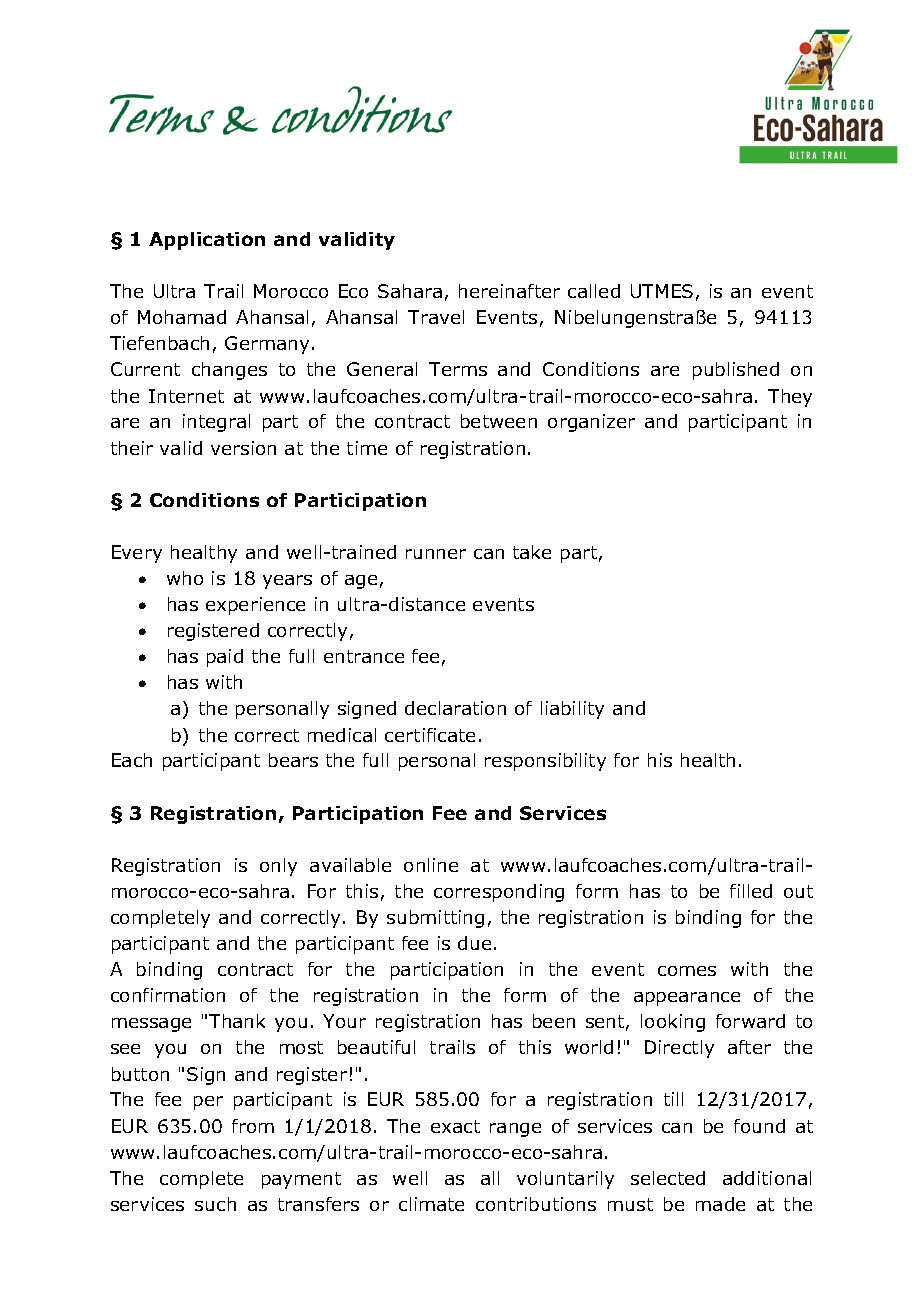 The width and height of the screenshot is (924, 1309). What do you see at coordinates (215, 1204) in the screenshot?
I see `such` at bounding box center [215, 1204].
